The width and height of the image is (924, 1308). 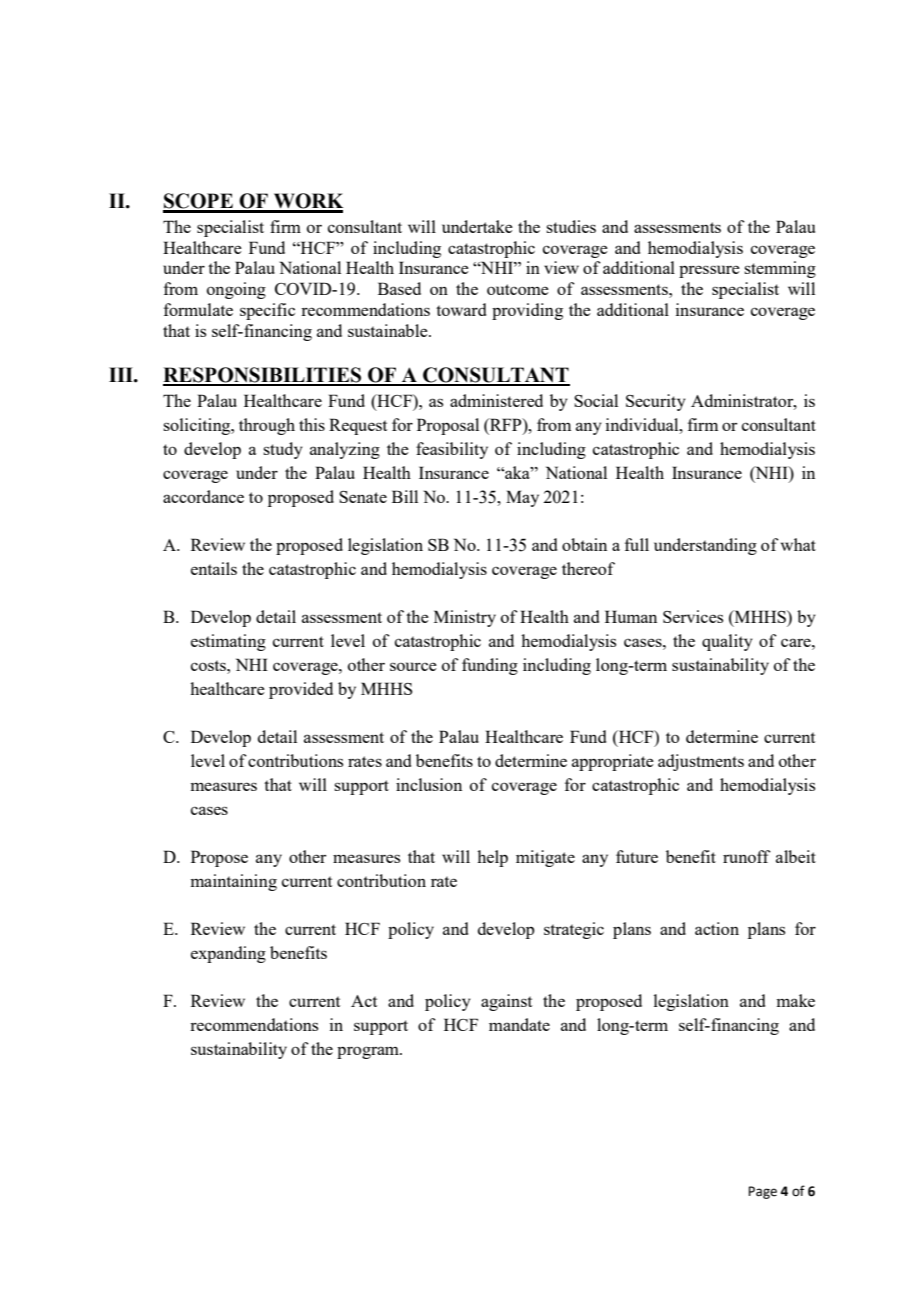 I want to click on outcome, so click(x=518, y=289).
